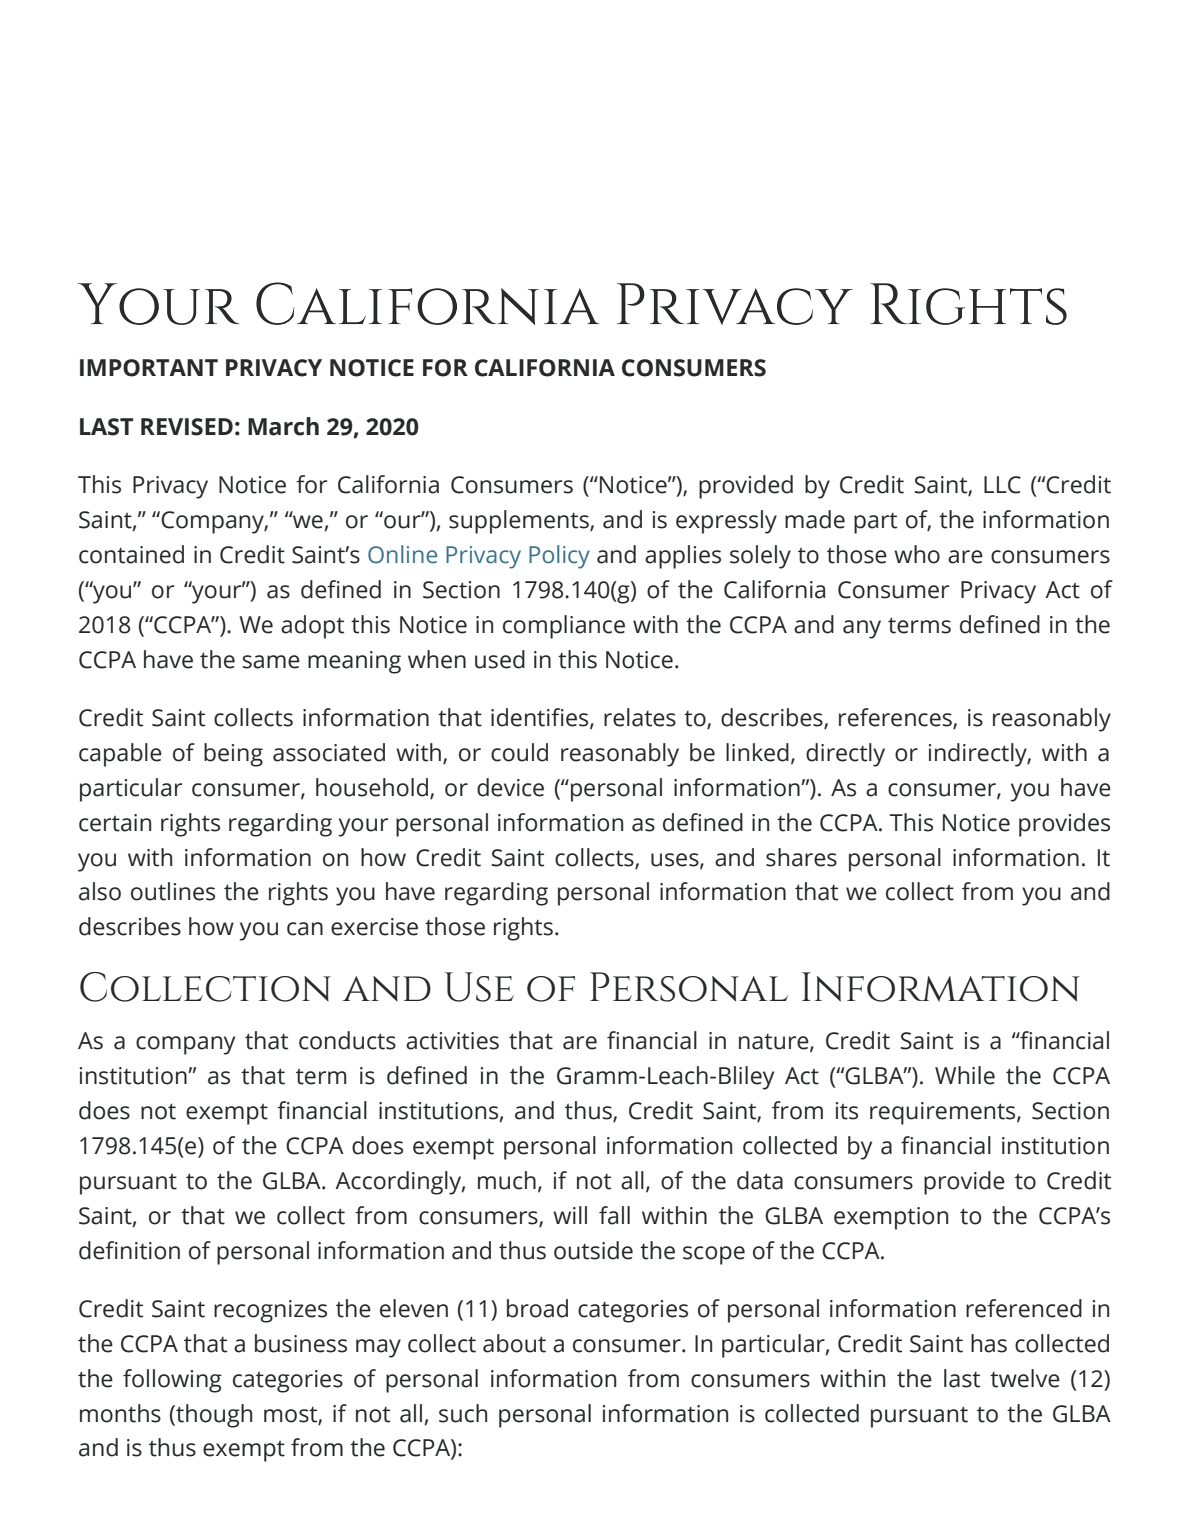 This screenshot has width=1188, height=1537. I want to click on REVISED, so click(187, 427).
